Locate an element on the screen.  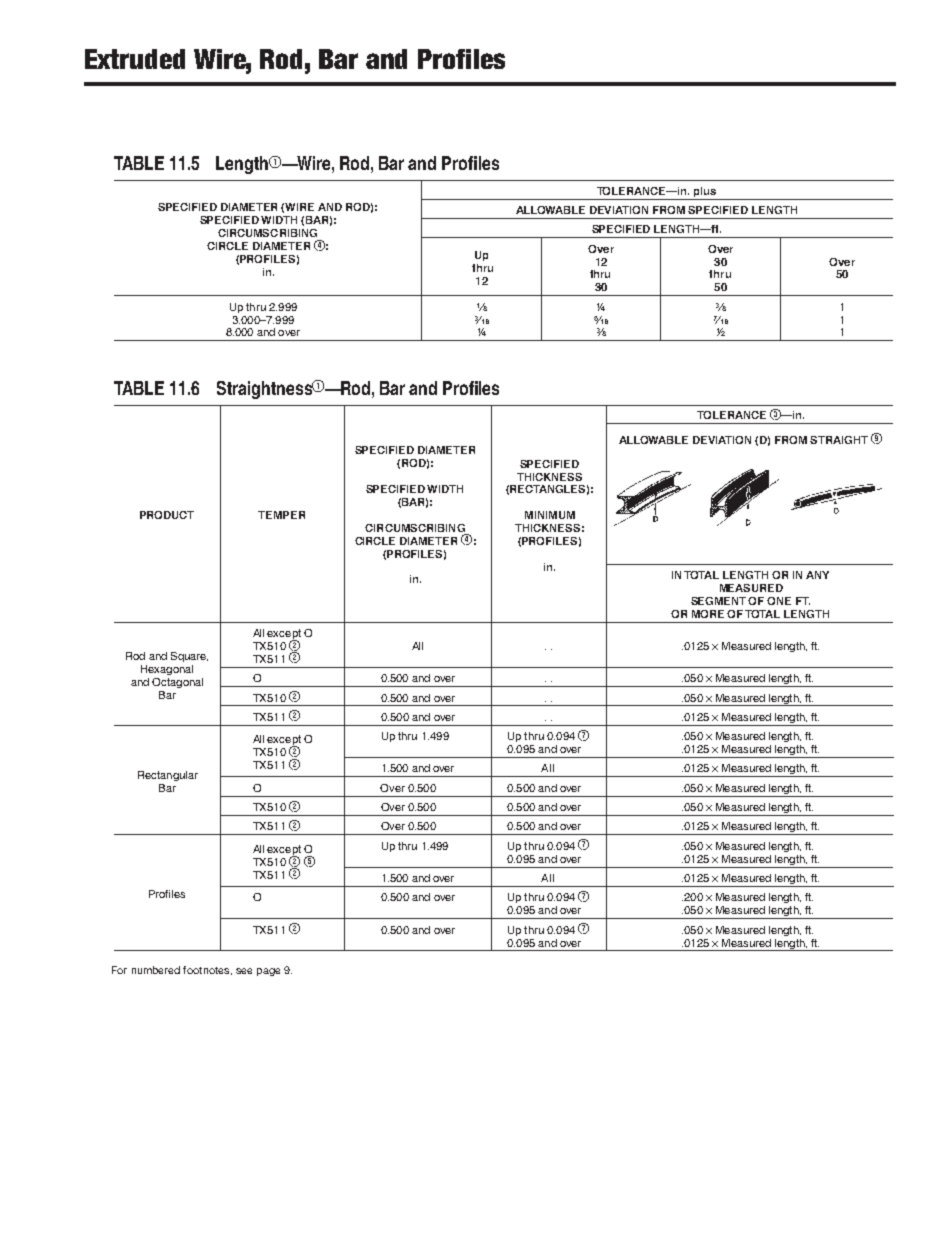
plus is located at coordinates (705, 192).
